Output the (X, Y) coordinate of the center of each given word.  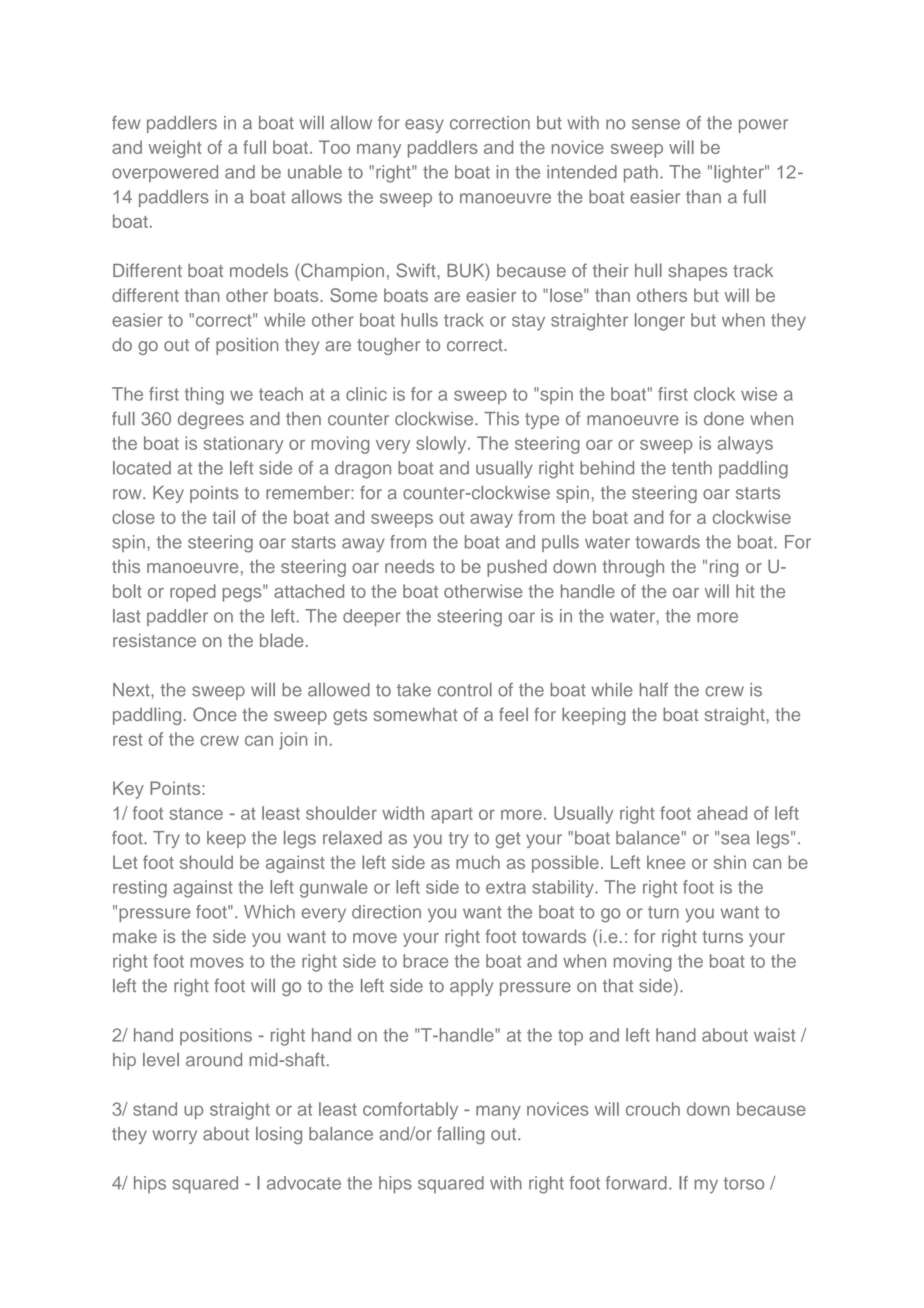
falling (461, 1135)
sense (656, 124)
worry (175, 1137)
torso (744, 1183)
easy (424, 126)
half (654, 690)
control (465, 690)
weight (175, 149)
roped (193, 593)
